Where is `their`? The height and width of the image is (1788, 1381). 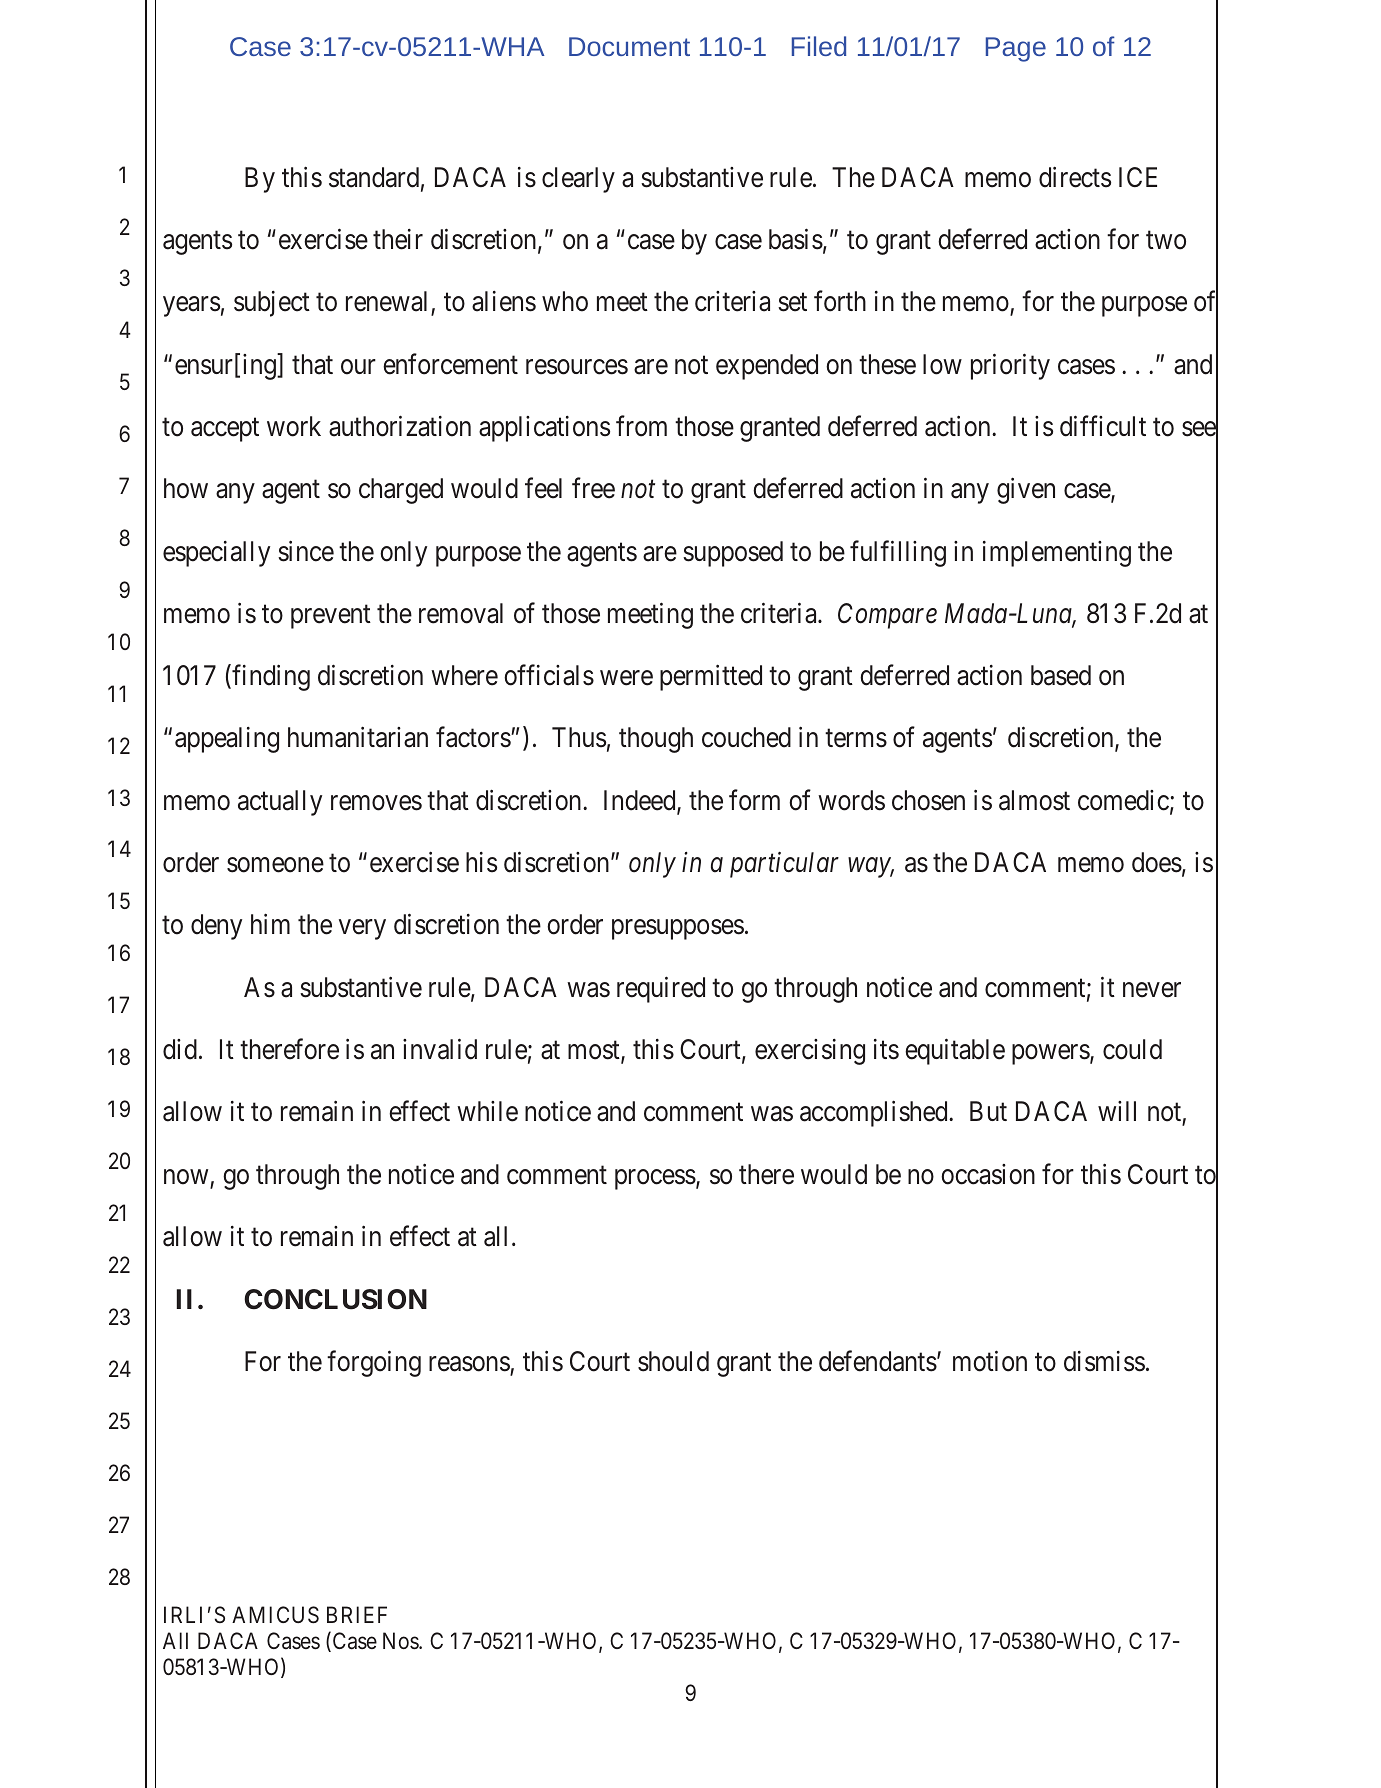 their is located at coordinates (398, 239).
